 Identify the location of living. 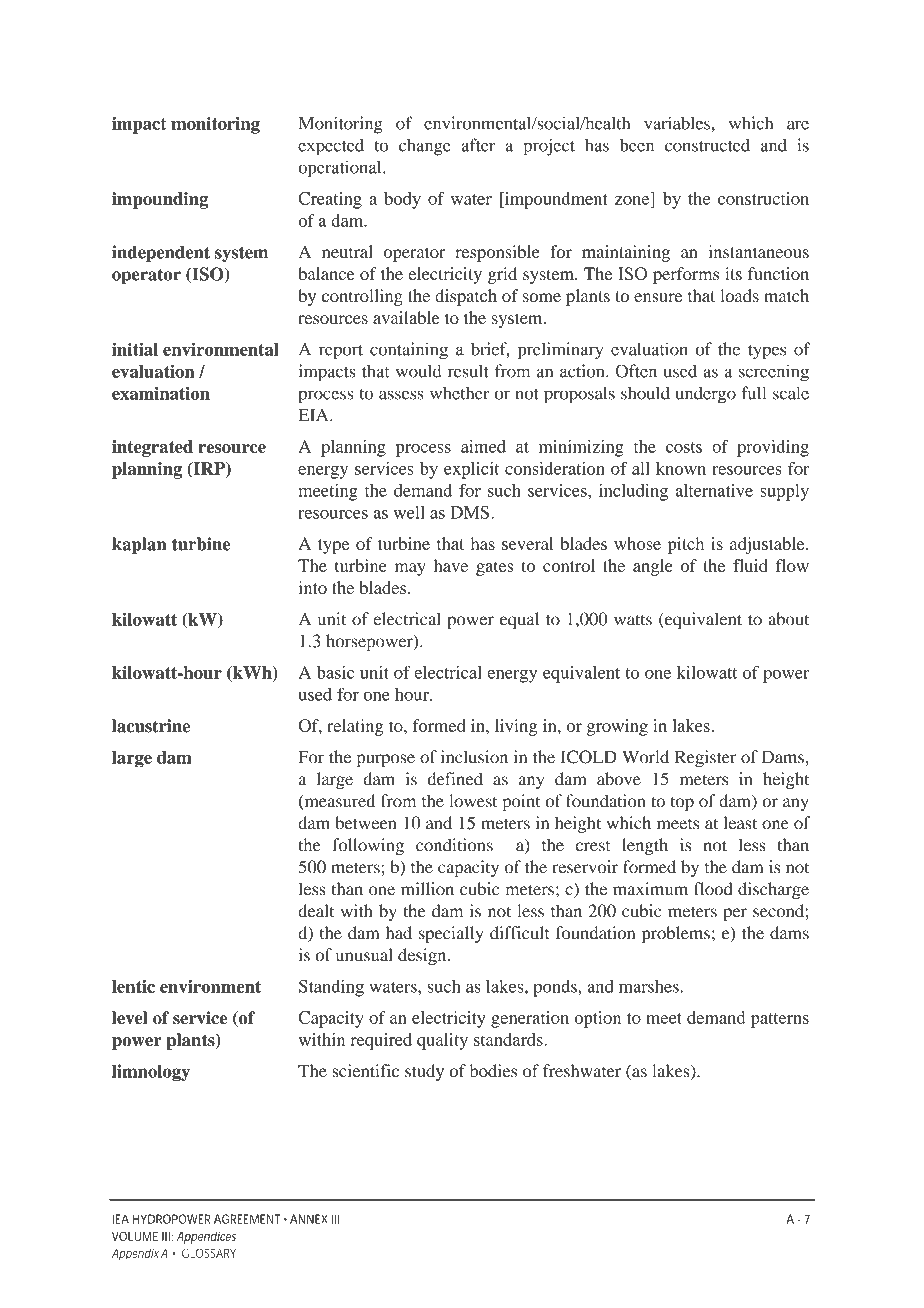
(516, 727).
